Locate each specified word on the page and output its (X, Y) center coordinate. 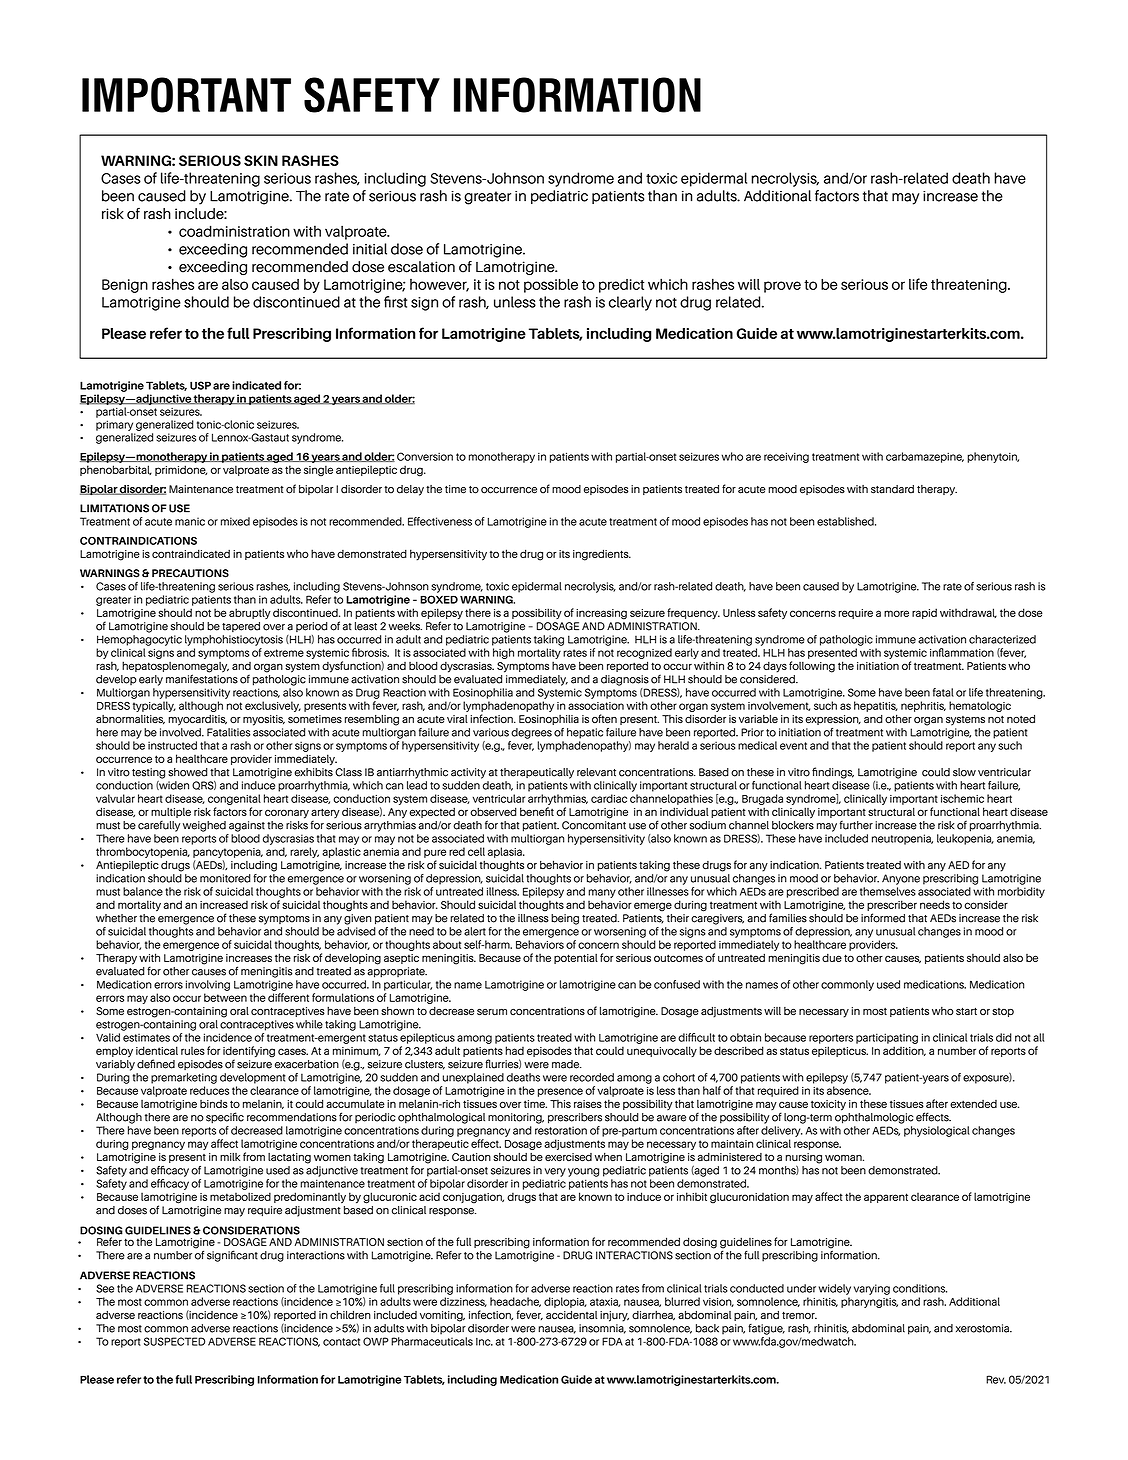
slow (964, 772)
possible (551, 286)
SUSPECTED (174, 1341)
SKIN (261, 160)
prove (782, 287)
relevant (596, 772)
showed (188, 772)
